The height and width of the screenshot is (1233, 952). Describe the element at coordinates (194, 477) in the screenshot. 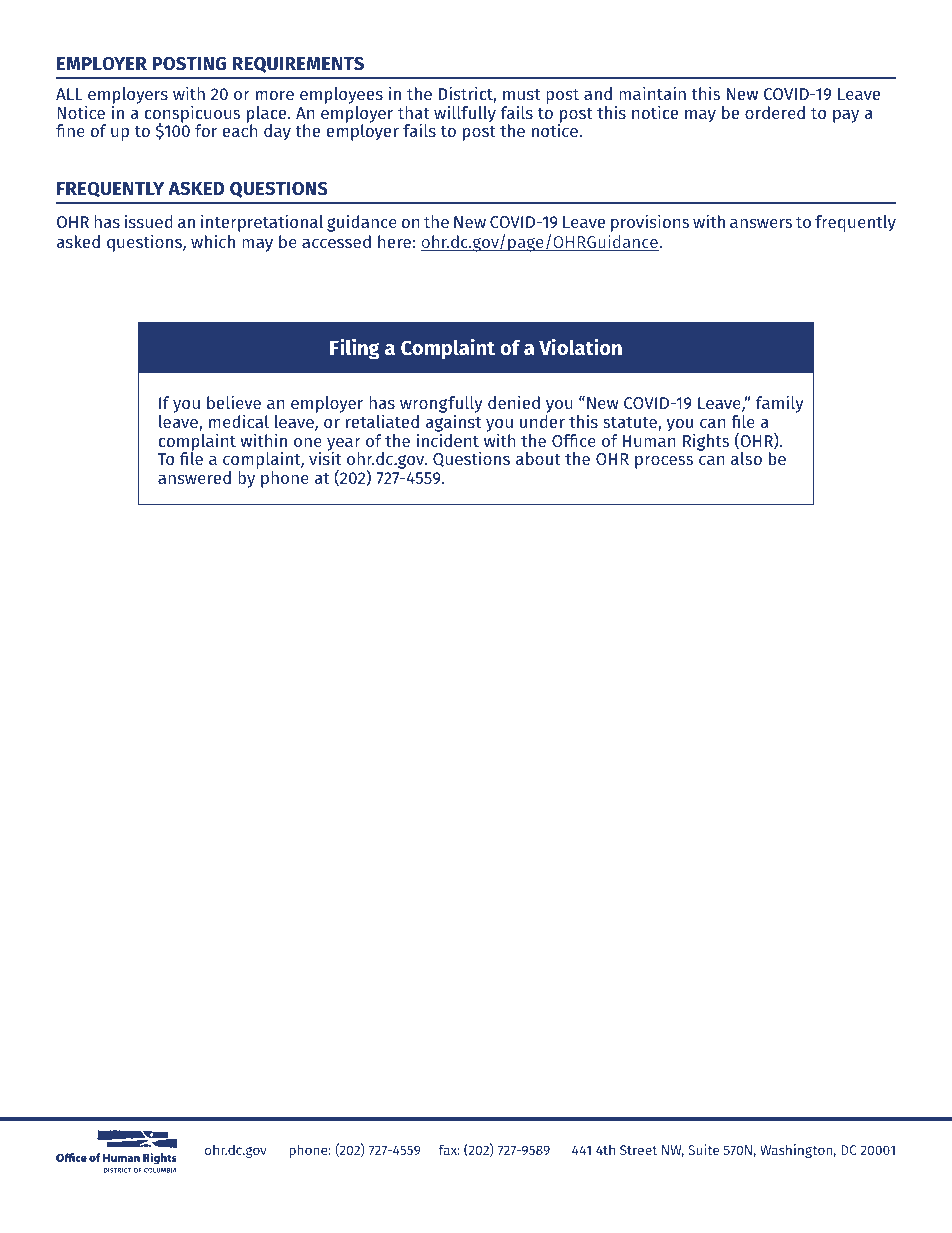

I see `answered` at that location.
